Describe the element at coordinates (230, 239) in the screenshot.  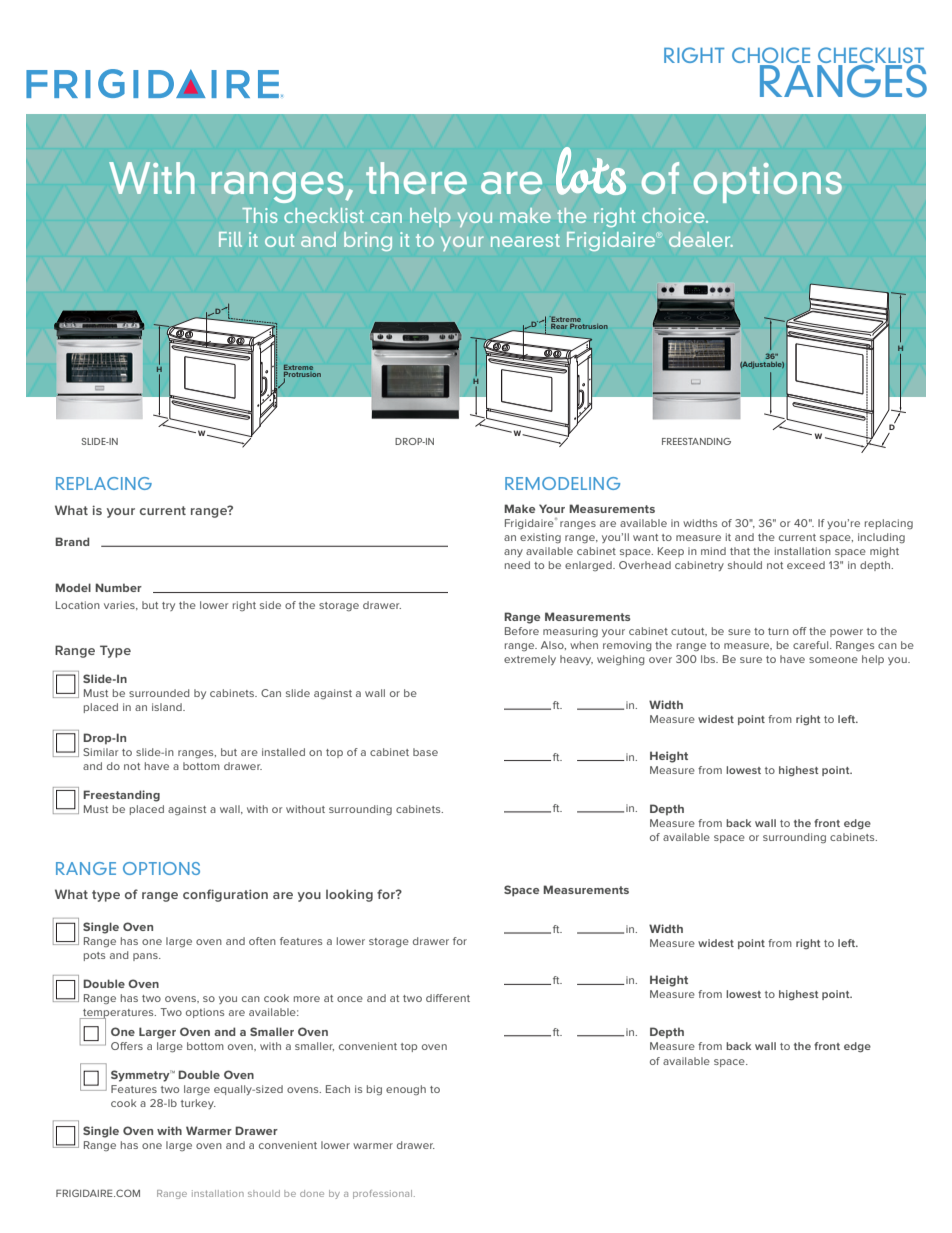
I see `Fill` at that location.
